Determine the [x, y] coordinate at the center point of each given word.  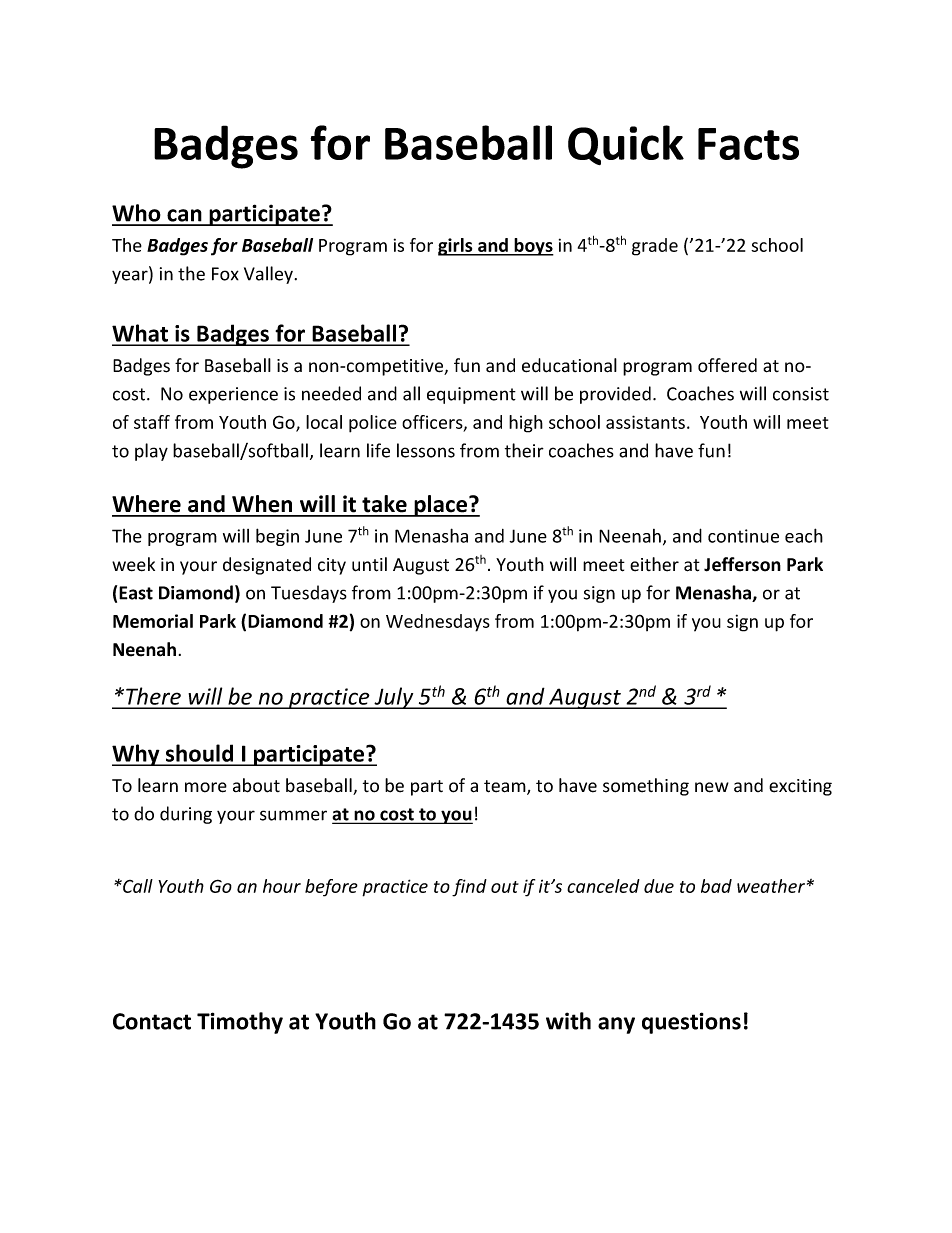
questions [691, 1023]
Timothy [240, 1023]
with [568, 1021]
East [136, 593]
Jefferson [742, 564]
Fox [225, 274]
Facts [748, 144]
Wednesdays [438, 623]
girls [456, 247]
